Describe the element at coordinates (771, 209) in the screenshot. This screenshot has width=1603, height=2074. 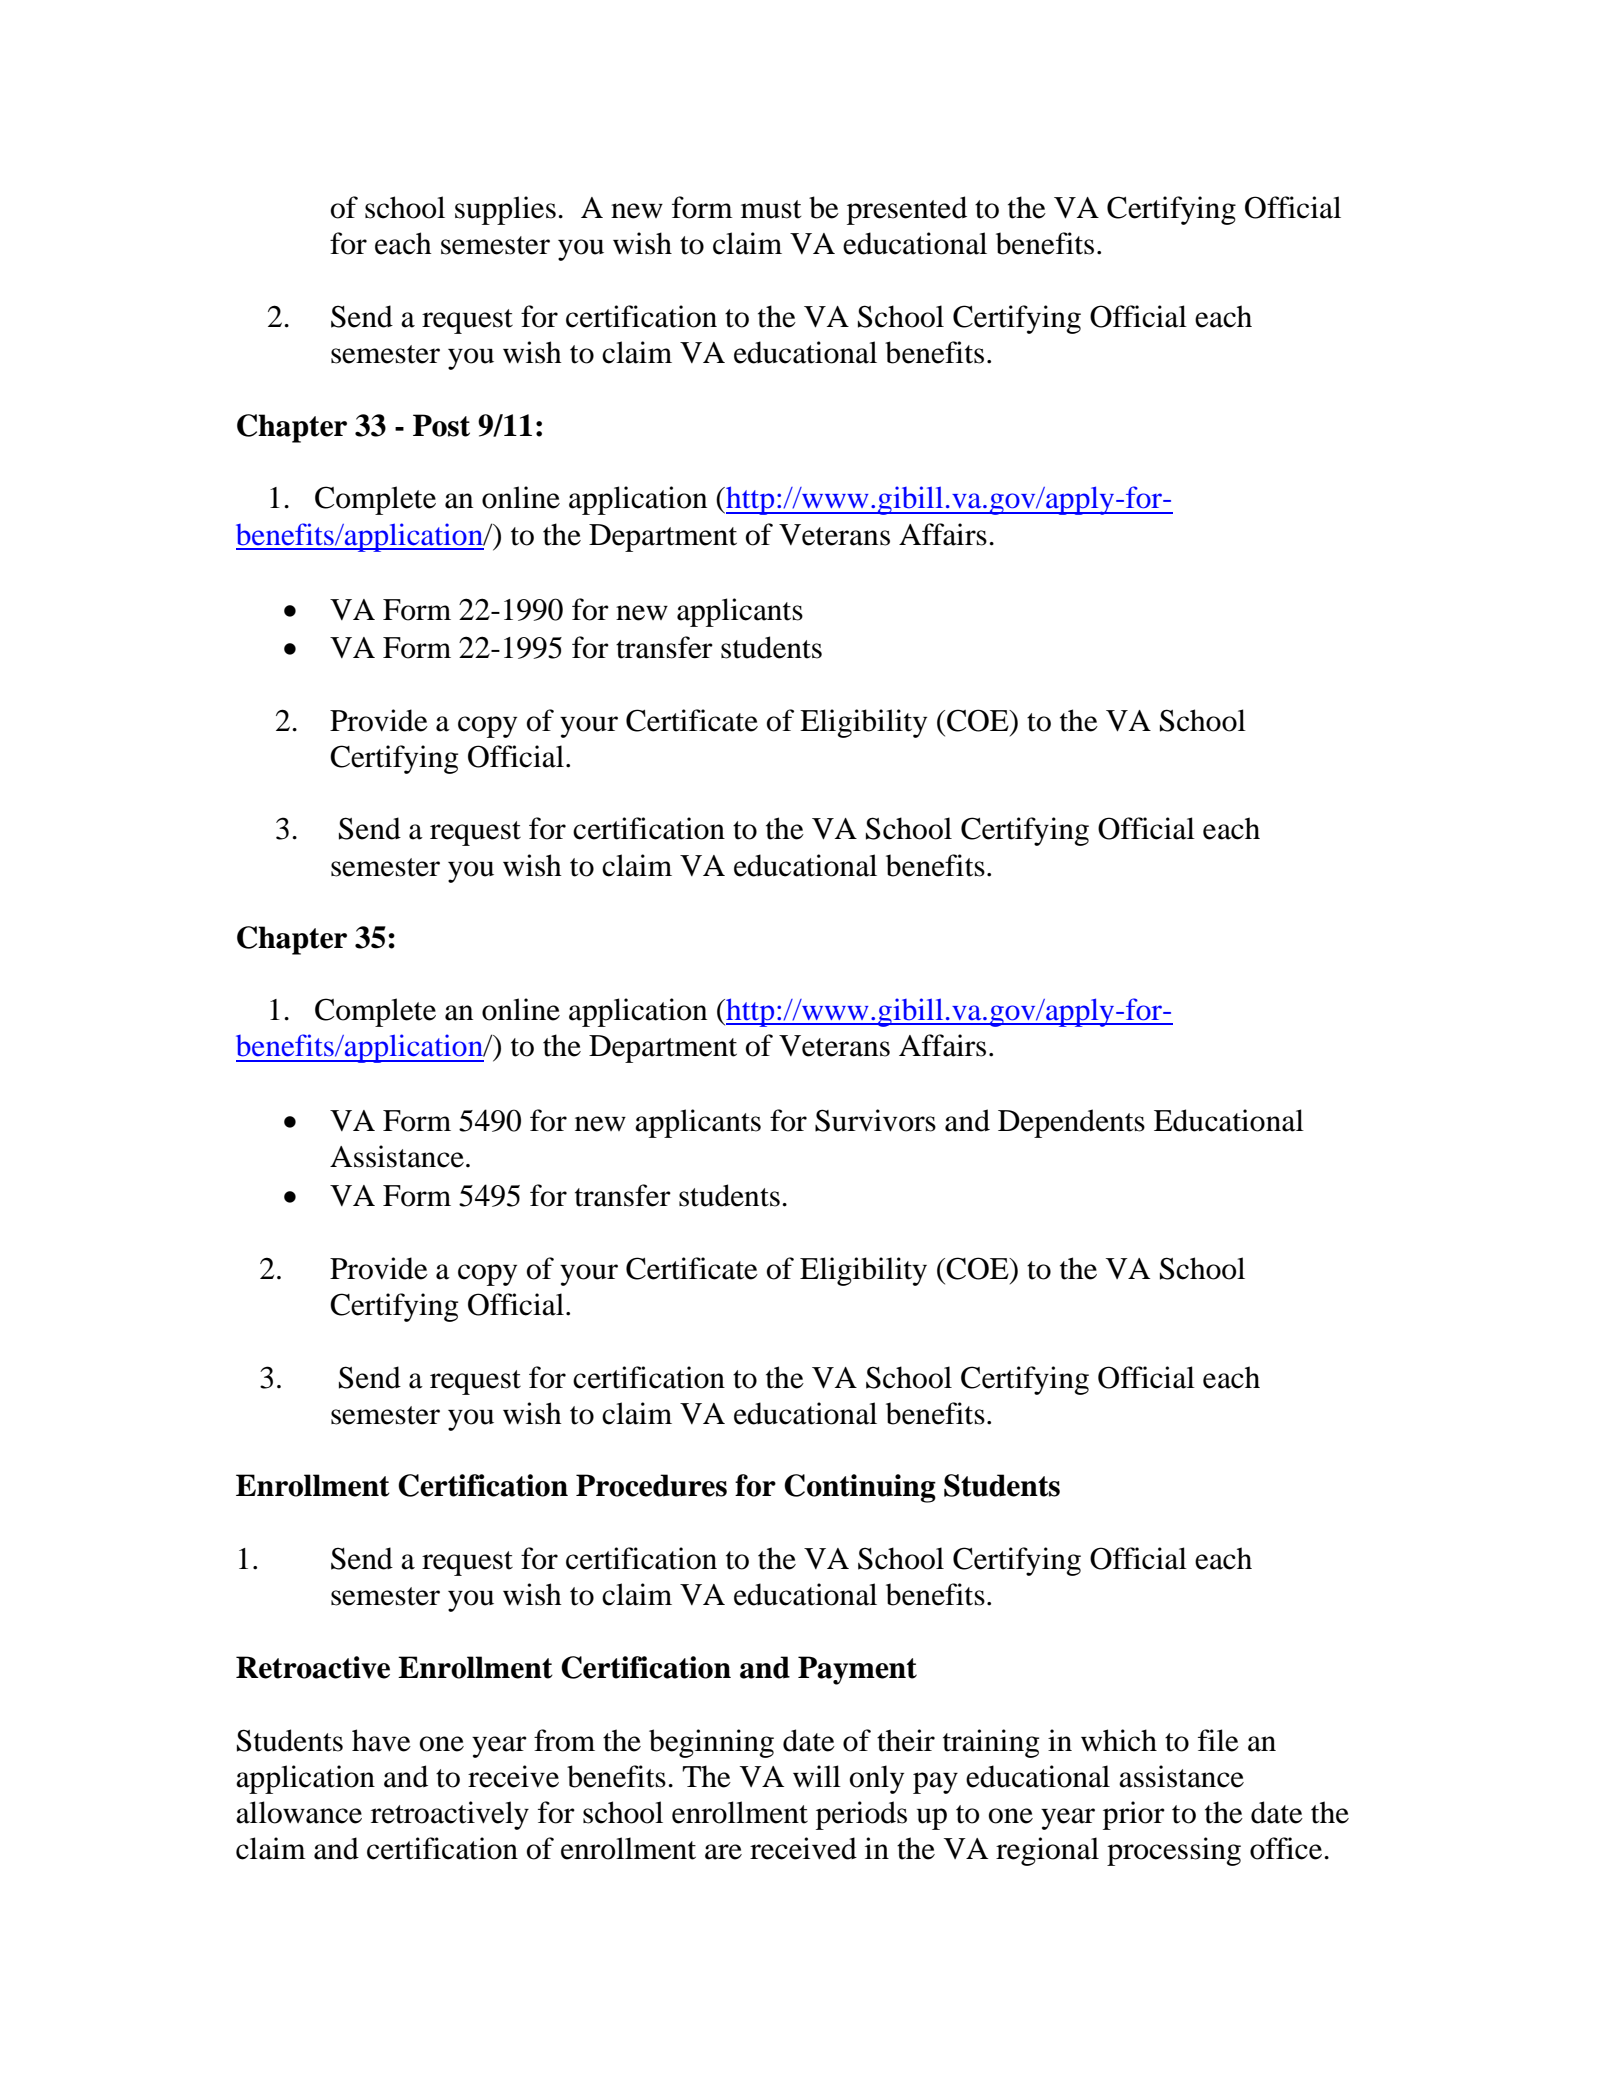
I see `must` at that location.
